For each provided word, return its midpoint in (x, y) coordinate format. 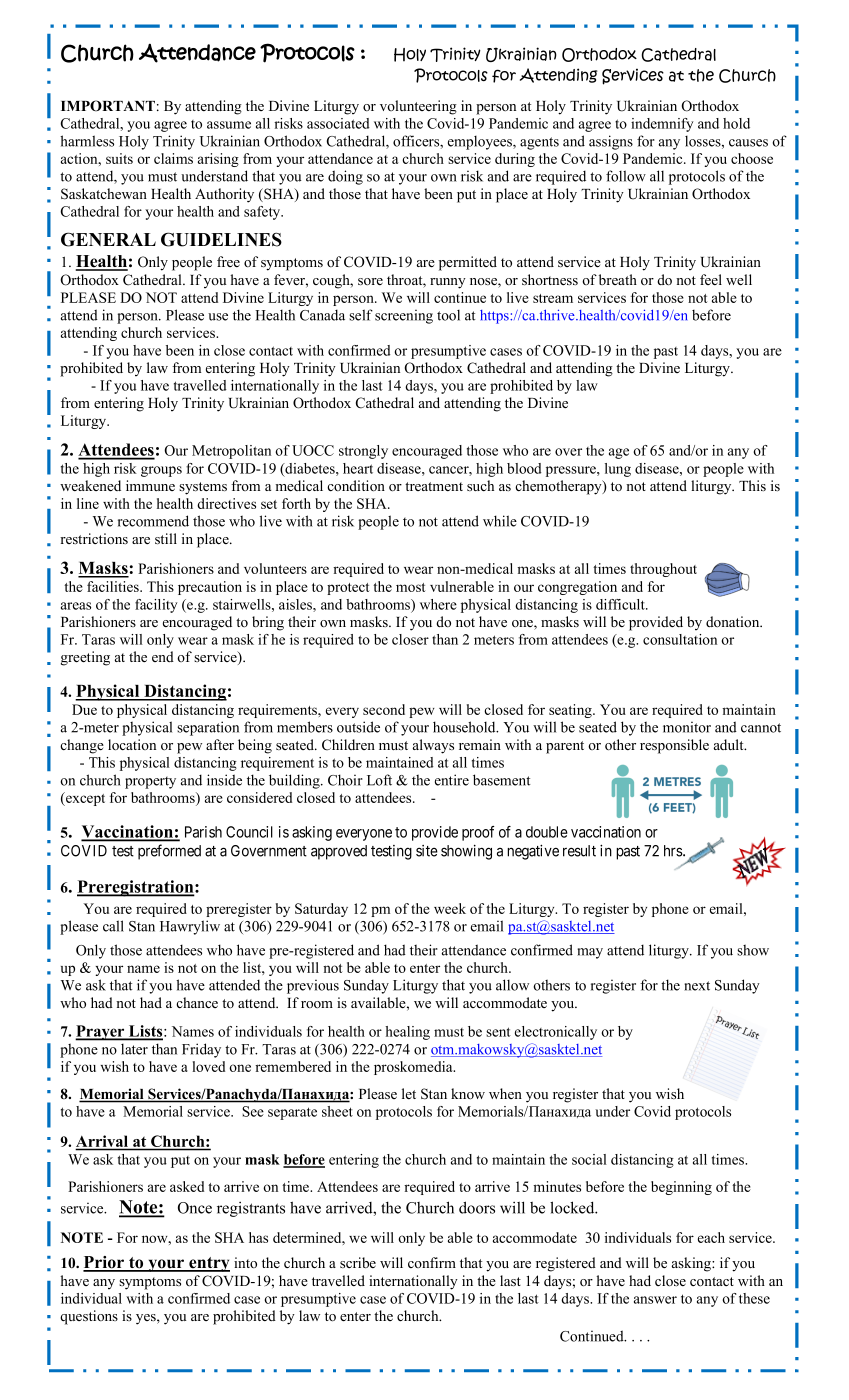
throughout (663, 570)
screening (404, 316)
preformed (169, 852)
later (134, 1049)
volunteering (418, 107)
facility (156, 606)
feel (711, 279)
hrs (674, 851)
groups (161, 471)
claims (173, 158)
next (697, 986)
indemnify (662, 125)
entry (208, 1264)
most (411, 587)
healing (407, 1033)
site (427, 851)
